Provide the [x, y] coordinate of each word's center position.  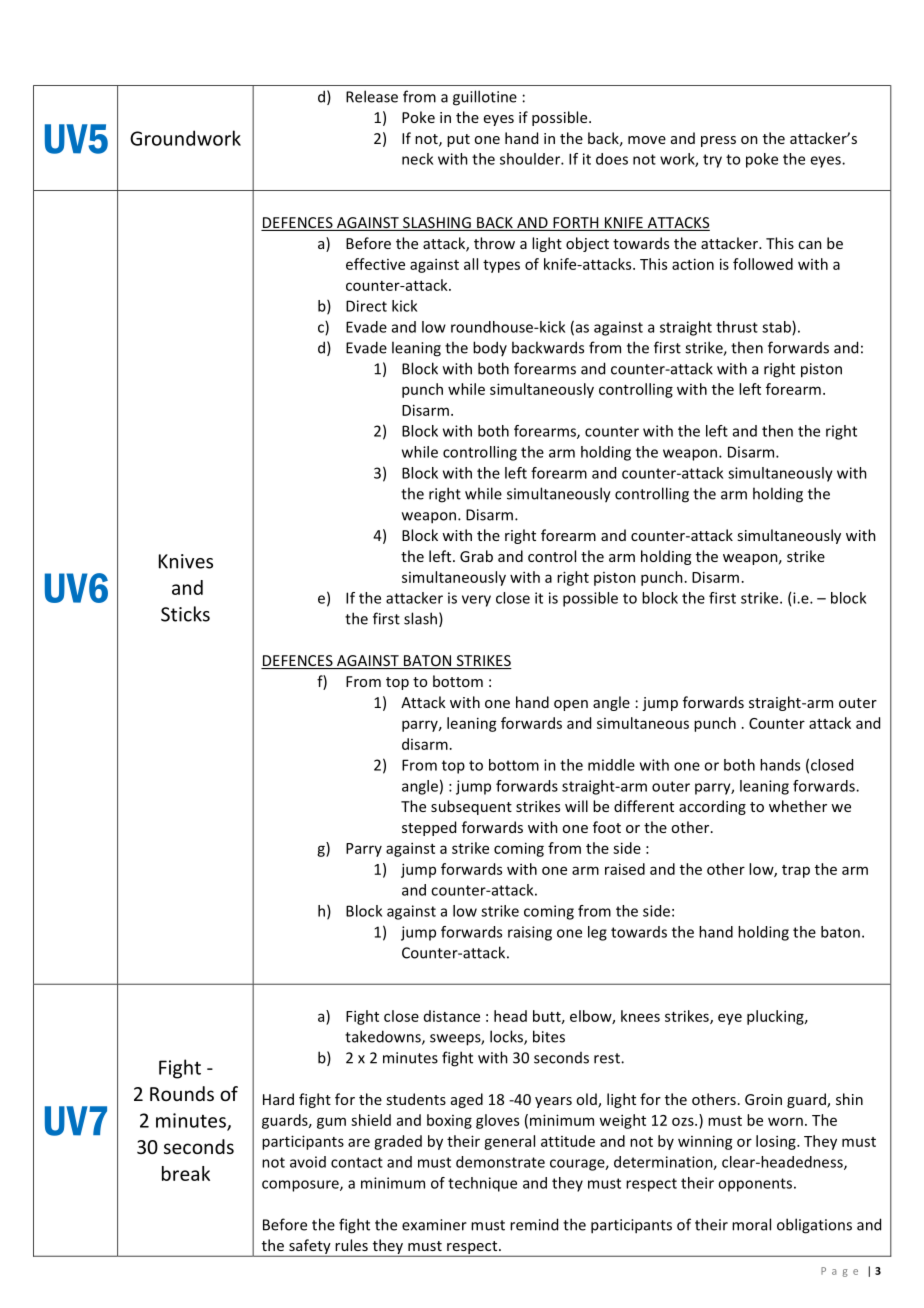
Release [372, 96]
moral [751, 1224]
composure [301, 1186]
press [718, 141]
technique [482, 1184]
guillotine [485, 98]
